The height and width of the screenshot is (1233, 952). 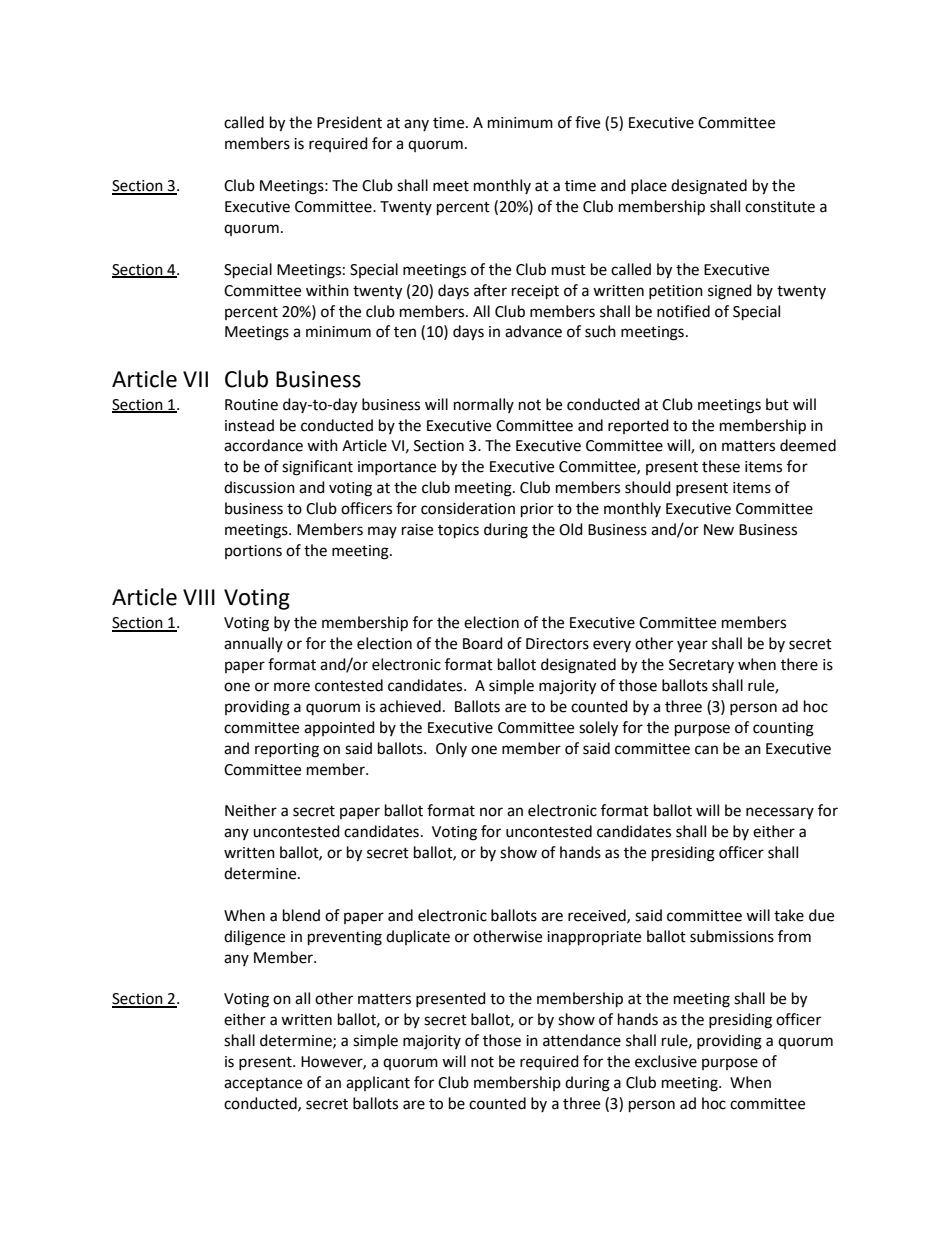 What do you see at coordinates (594, 938) in the screenshot?
I see `inappropriate` at bounding box center [594, 938].
